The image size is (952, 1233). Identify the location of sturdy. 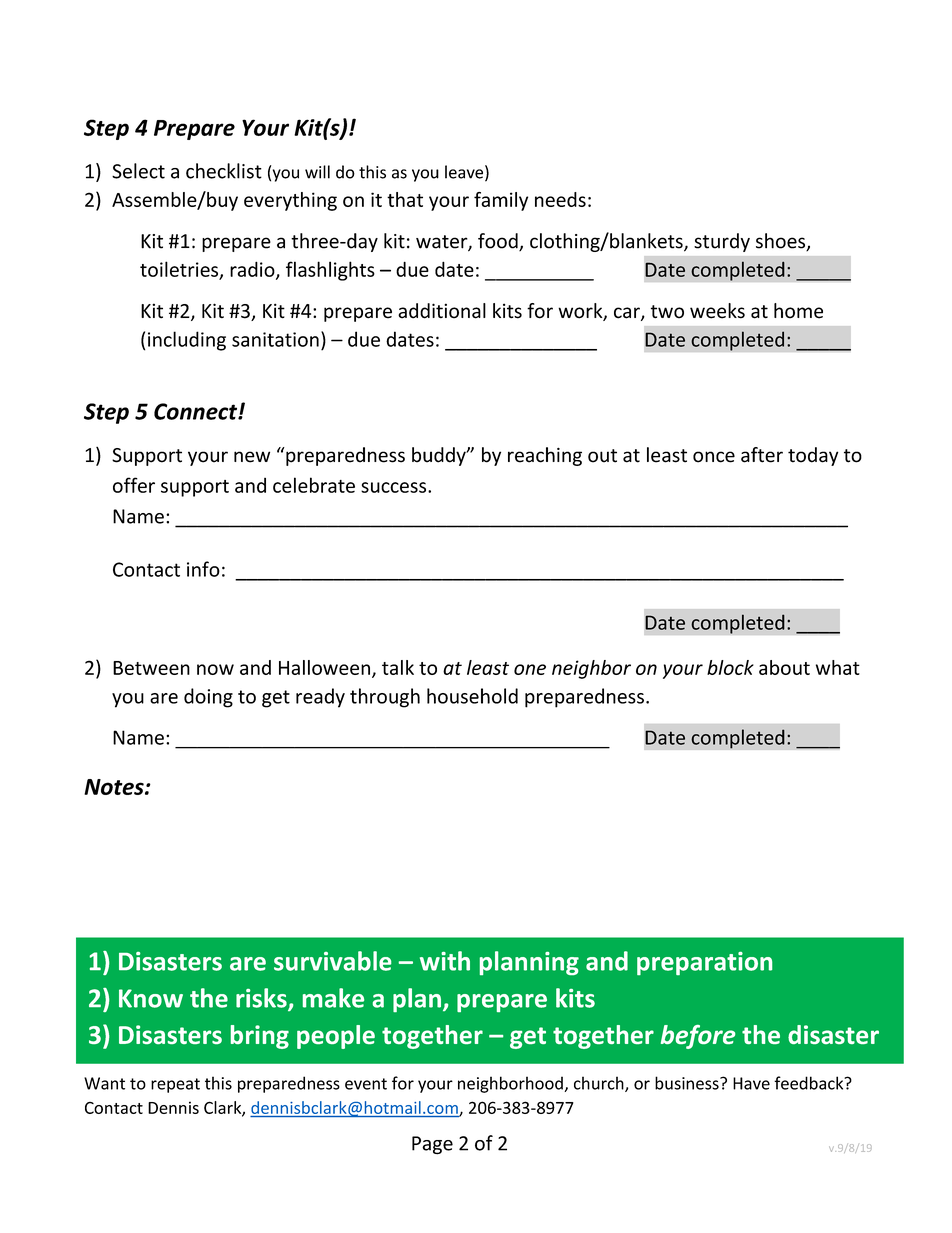
(722, 242).
